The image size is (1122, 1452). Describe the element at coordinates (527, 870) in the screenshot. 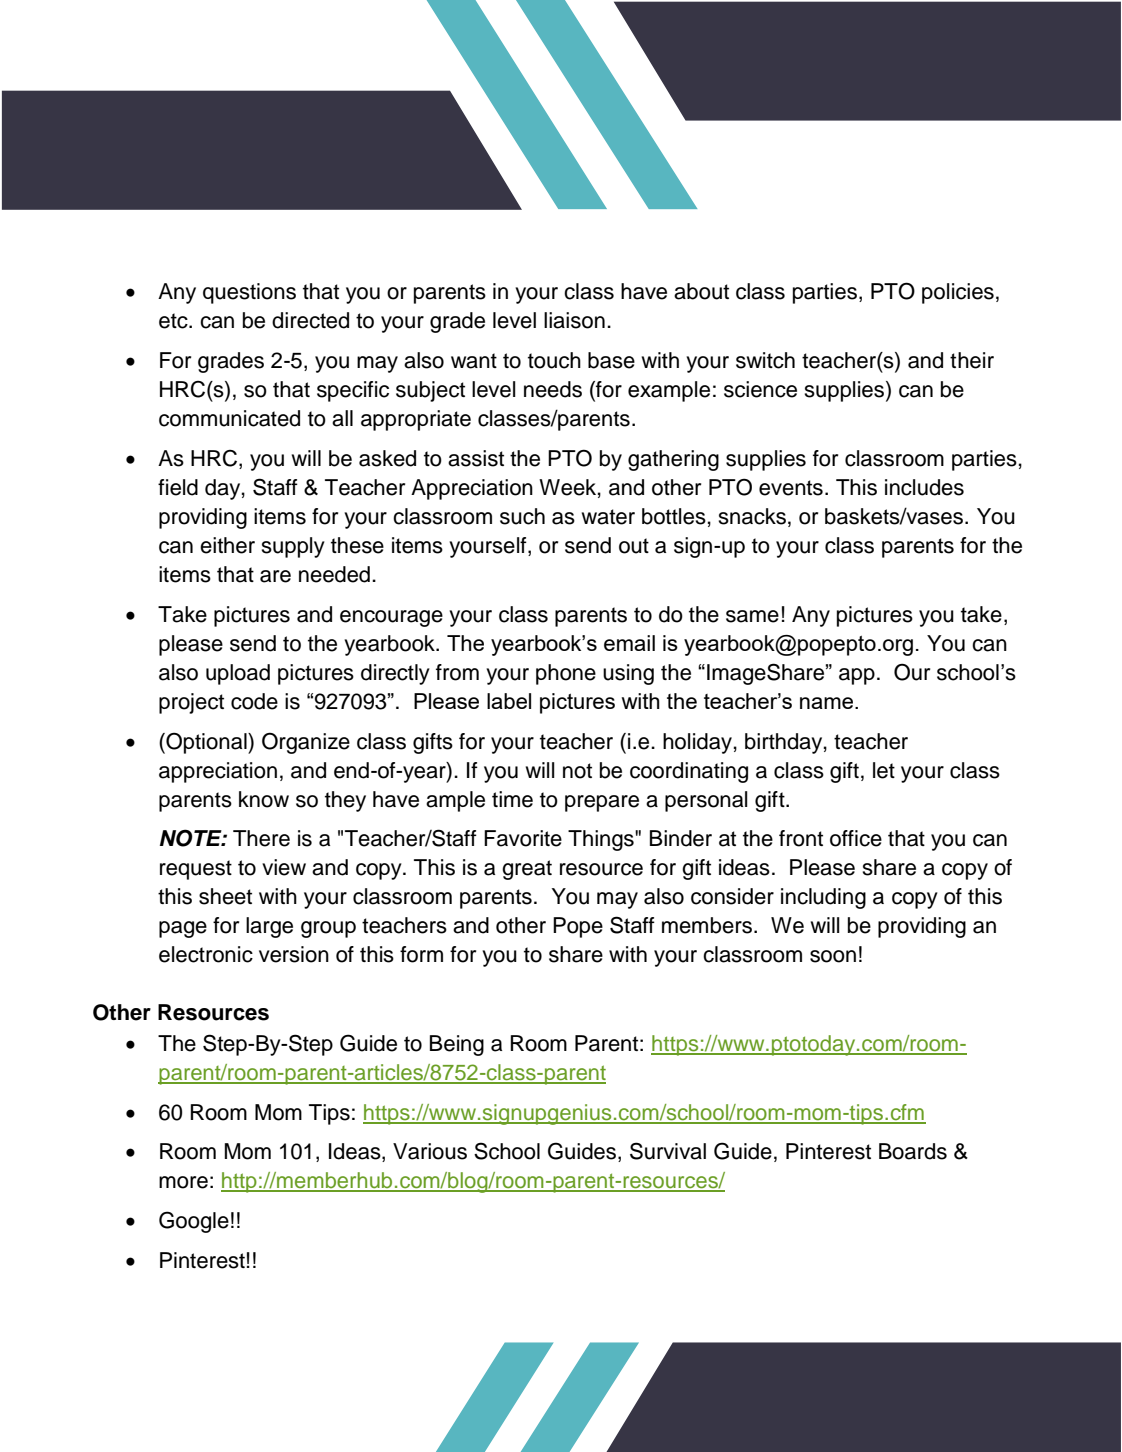

I see `great` at that location.
